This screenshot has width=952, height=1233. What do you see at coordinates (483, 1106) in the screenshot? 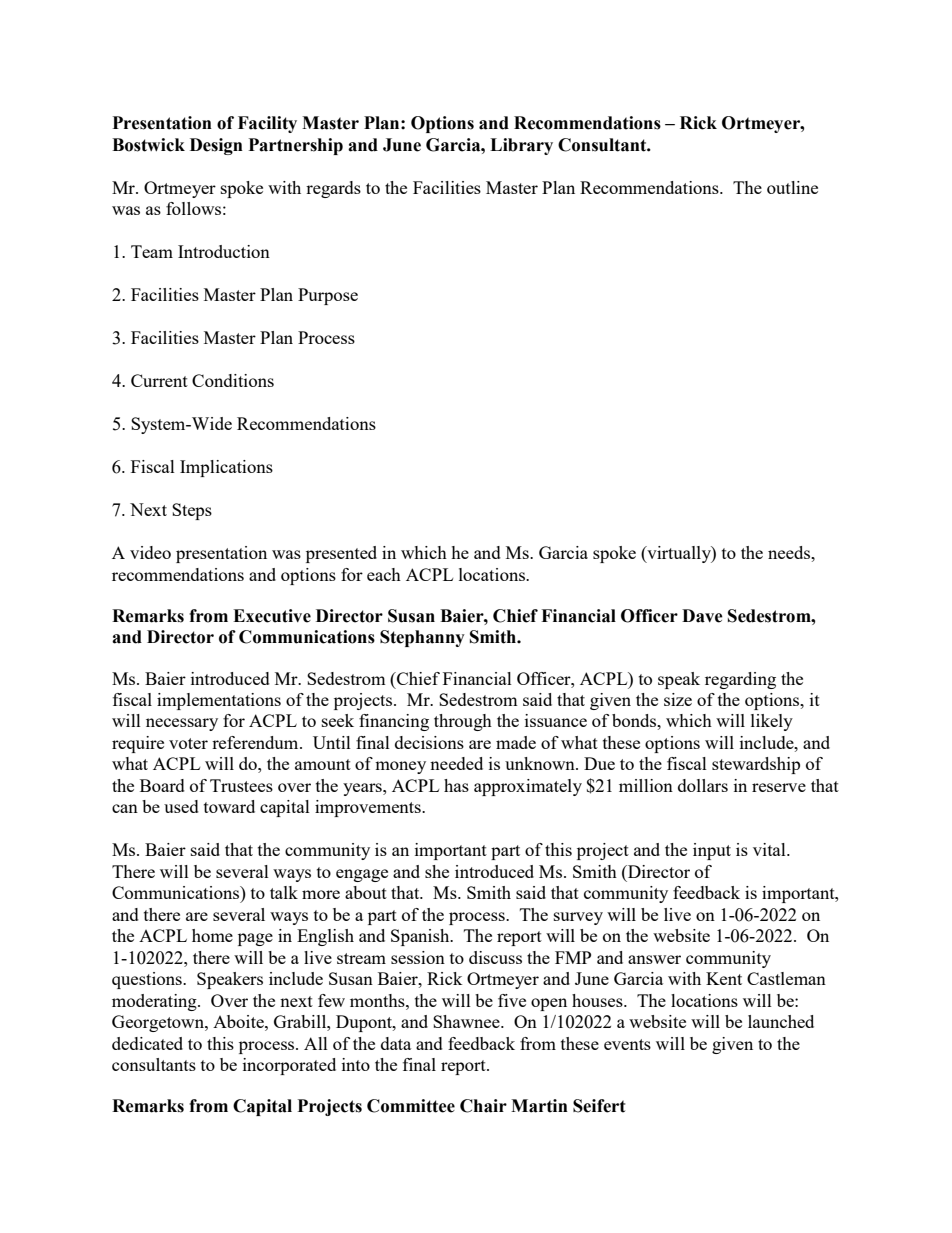
I see `Chair` at bounding box center [483, 1106].
